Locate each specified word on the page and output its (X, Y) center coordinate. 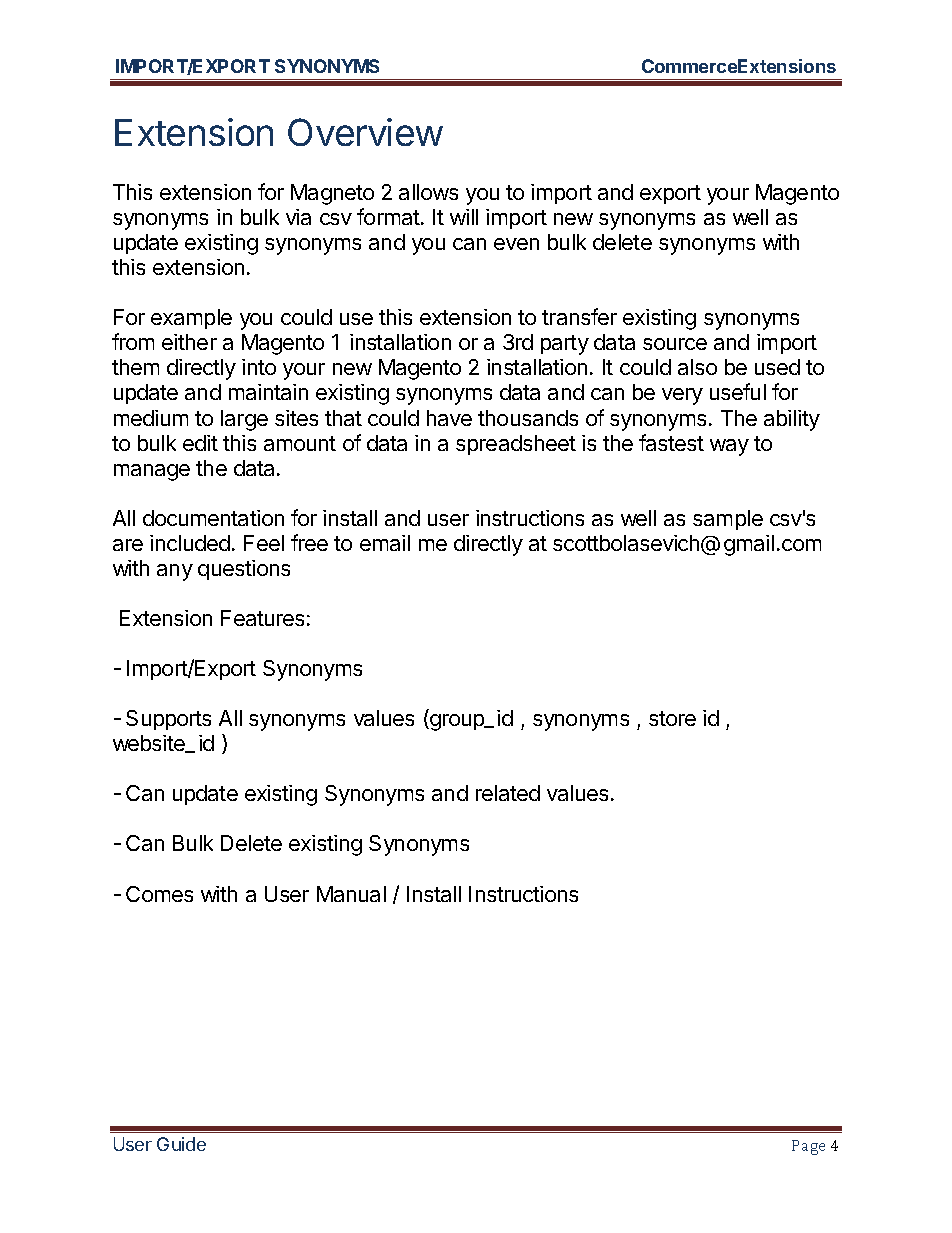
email (385, 543)
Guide (181, 1144)
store (672, 718)
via (298, 217)
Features (262, 618)
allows (428, 192)
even (516, 244)
